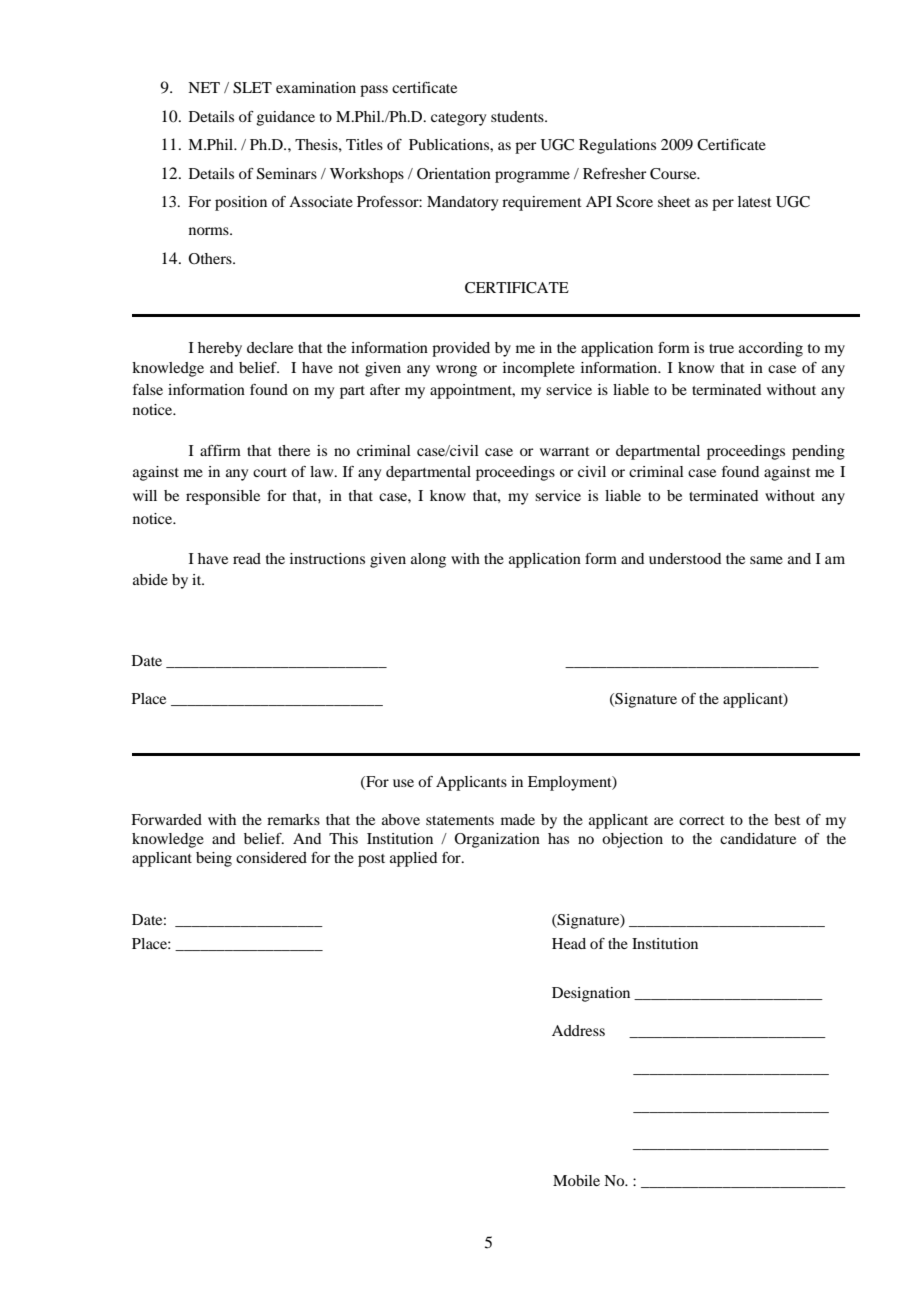 The image size is (924, 1308). I want to click on NET, so click(204, 87).
